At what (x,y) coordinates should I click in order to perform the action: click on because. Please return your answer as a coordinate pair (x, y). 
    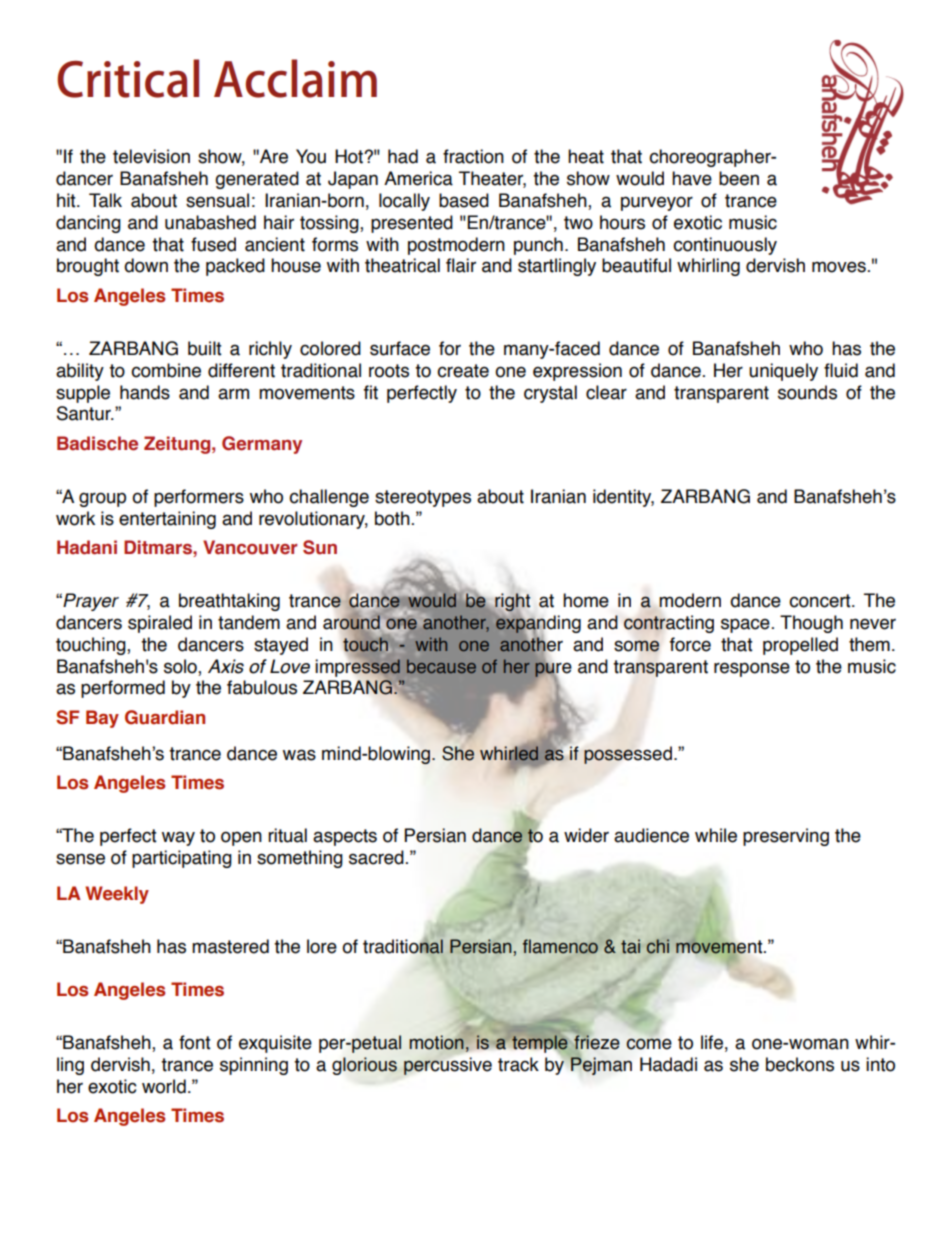
    Looking at the image, I should click on (441, 666).
